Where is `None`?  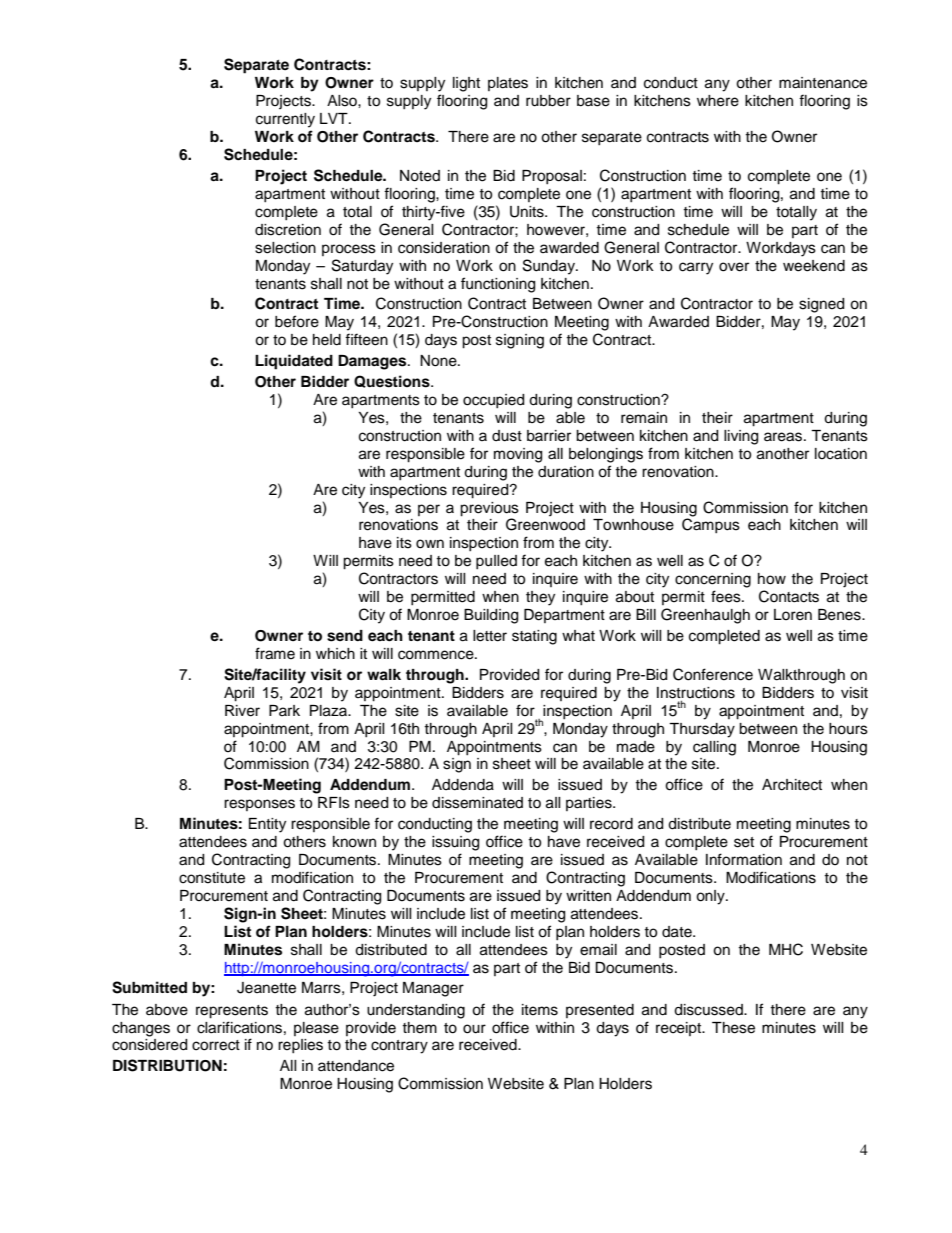 None is located at coordinates (439, 361).
